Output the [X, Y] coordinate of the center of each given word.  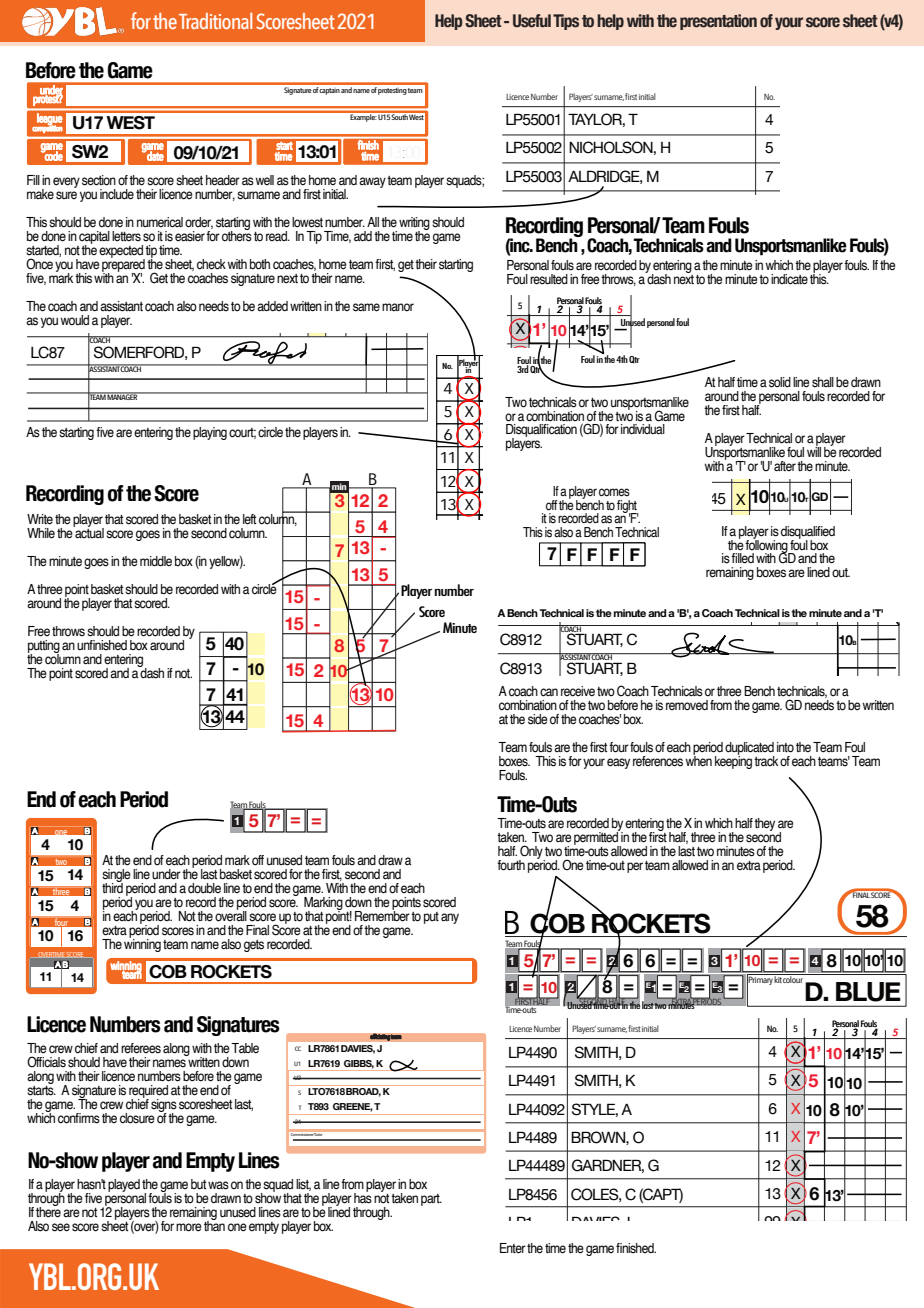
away [372, 182]
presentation [718, 22]
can [549, 692]
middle [156, 561]
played [124, 1185]
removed [687, 705]
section [99, 180]
